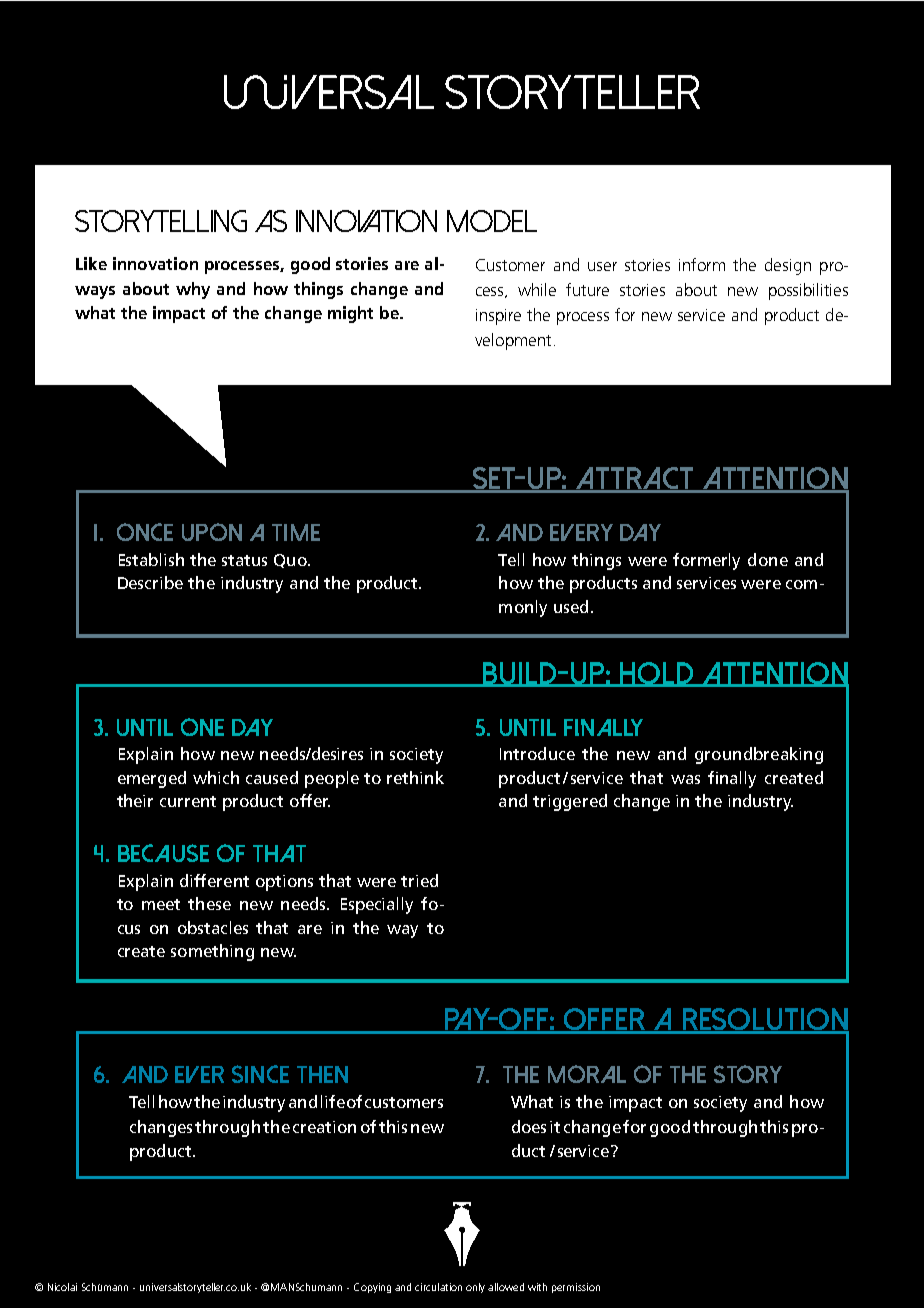 The width and height of the screenshot is (924, 1308). What do you see at coordinates (163, 853) in the screenshot?
I see `Because` at bounding box center [163, 853].
